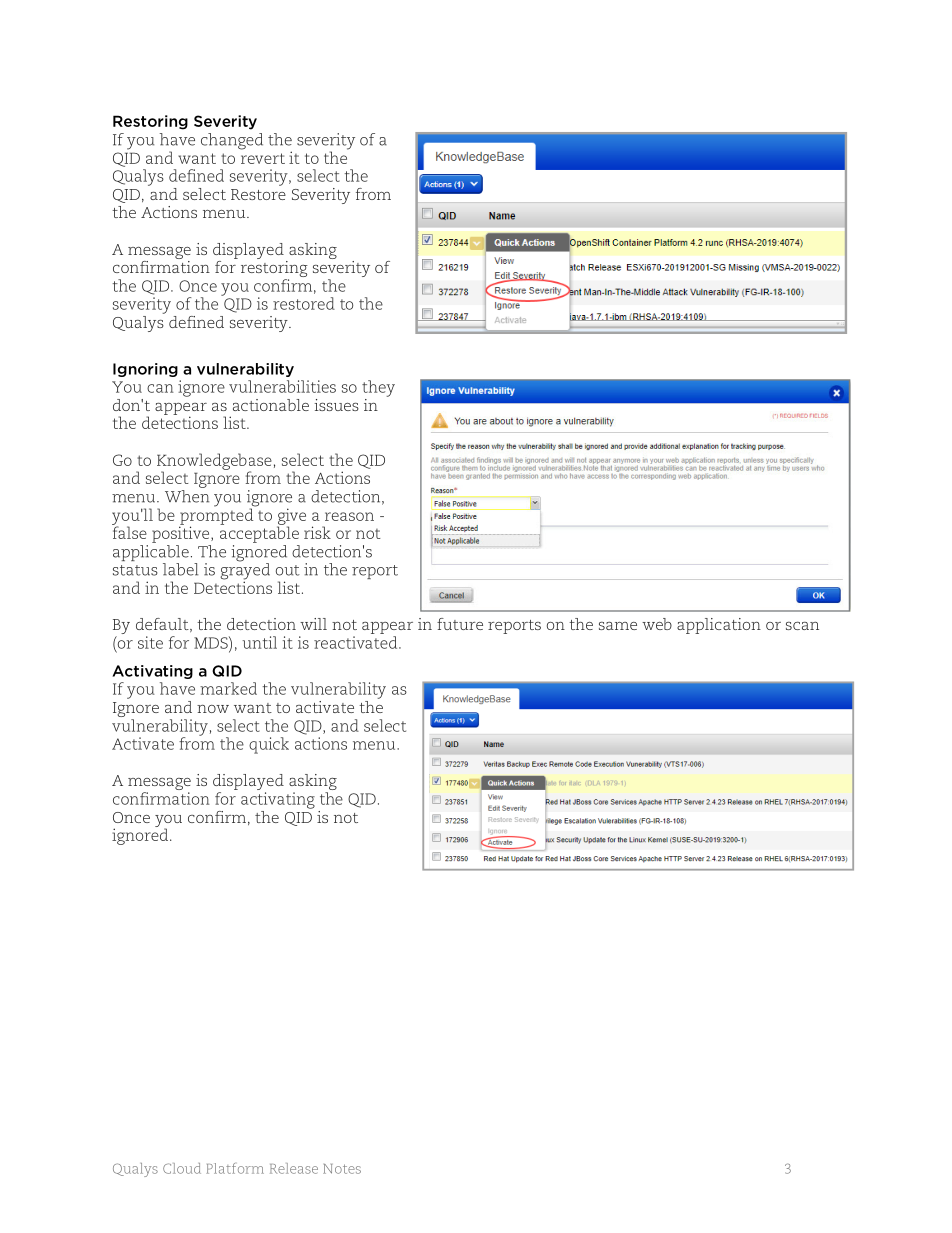 This page has width=952, height=1233. Describe the element at coordinates (269, 745) in the page. I see `quick` at that location.
